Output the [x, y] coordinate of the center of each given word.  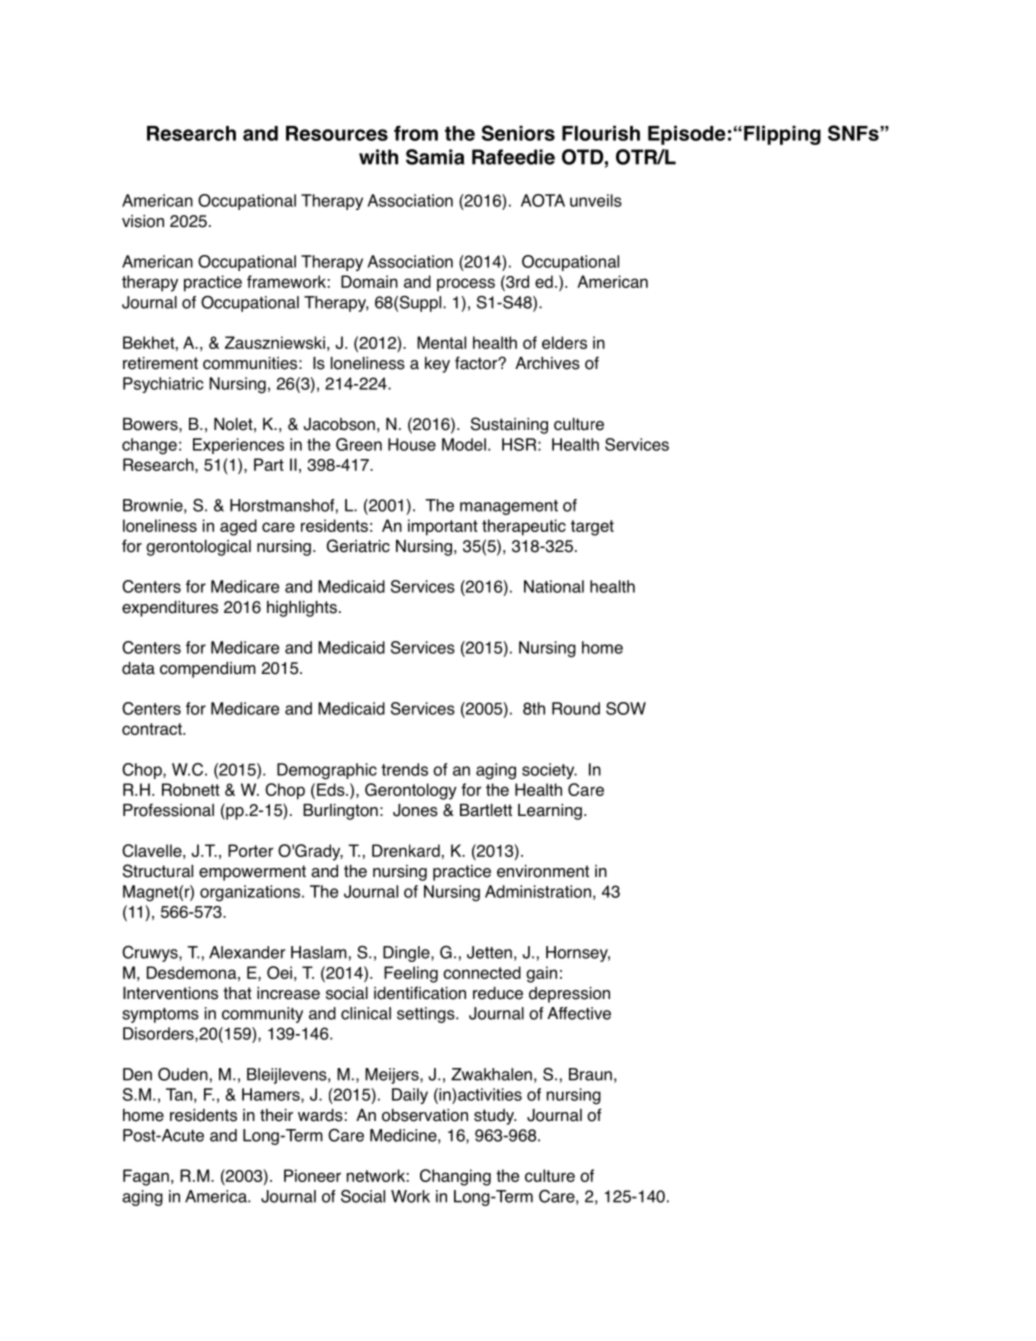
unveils [596, 200]
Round [576, 708]
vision [143, 221]
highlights [302, 609]
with [378, 157]
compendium [208, 670]
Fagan [146, 1177]
